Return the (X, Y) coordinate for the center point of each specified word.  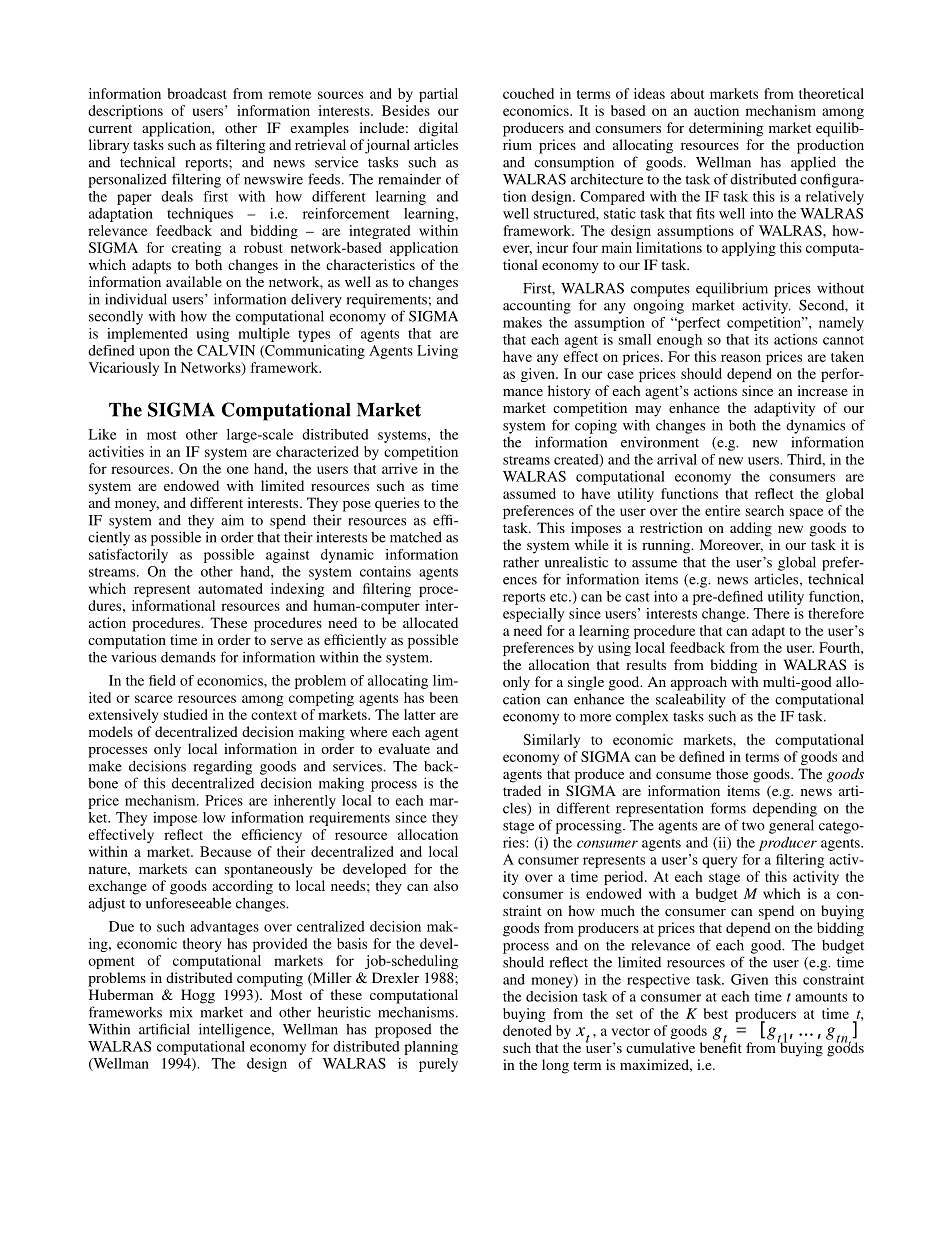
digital (438, 129)
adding (751, 529)
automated (230, 588)
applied (813, 163)
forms (728, 808)
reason (741, 358)
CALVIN (226, 350)
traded (522, 790)
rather (521, 562)
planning (431, 1048)
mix (181, 1012)
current (110, 128)
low (214, 817)
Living (437, 352)
